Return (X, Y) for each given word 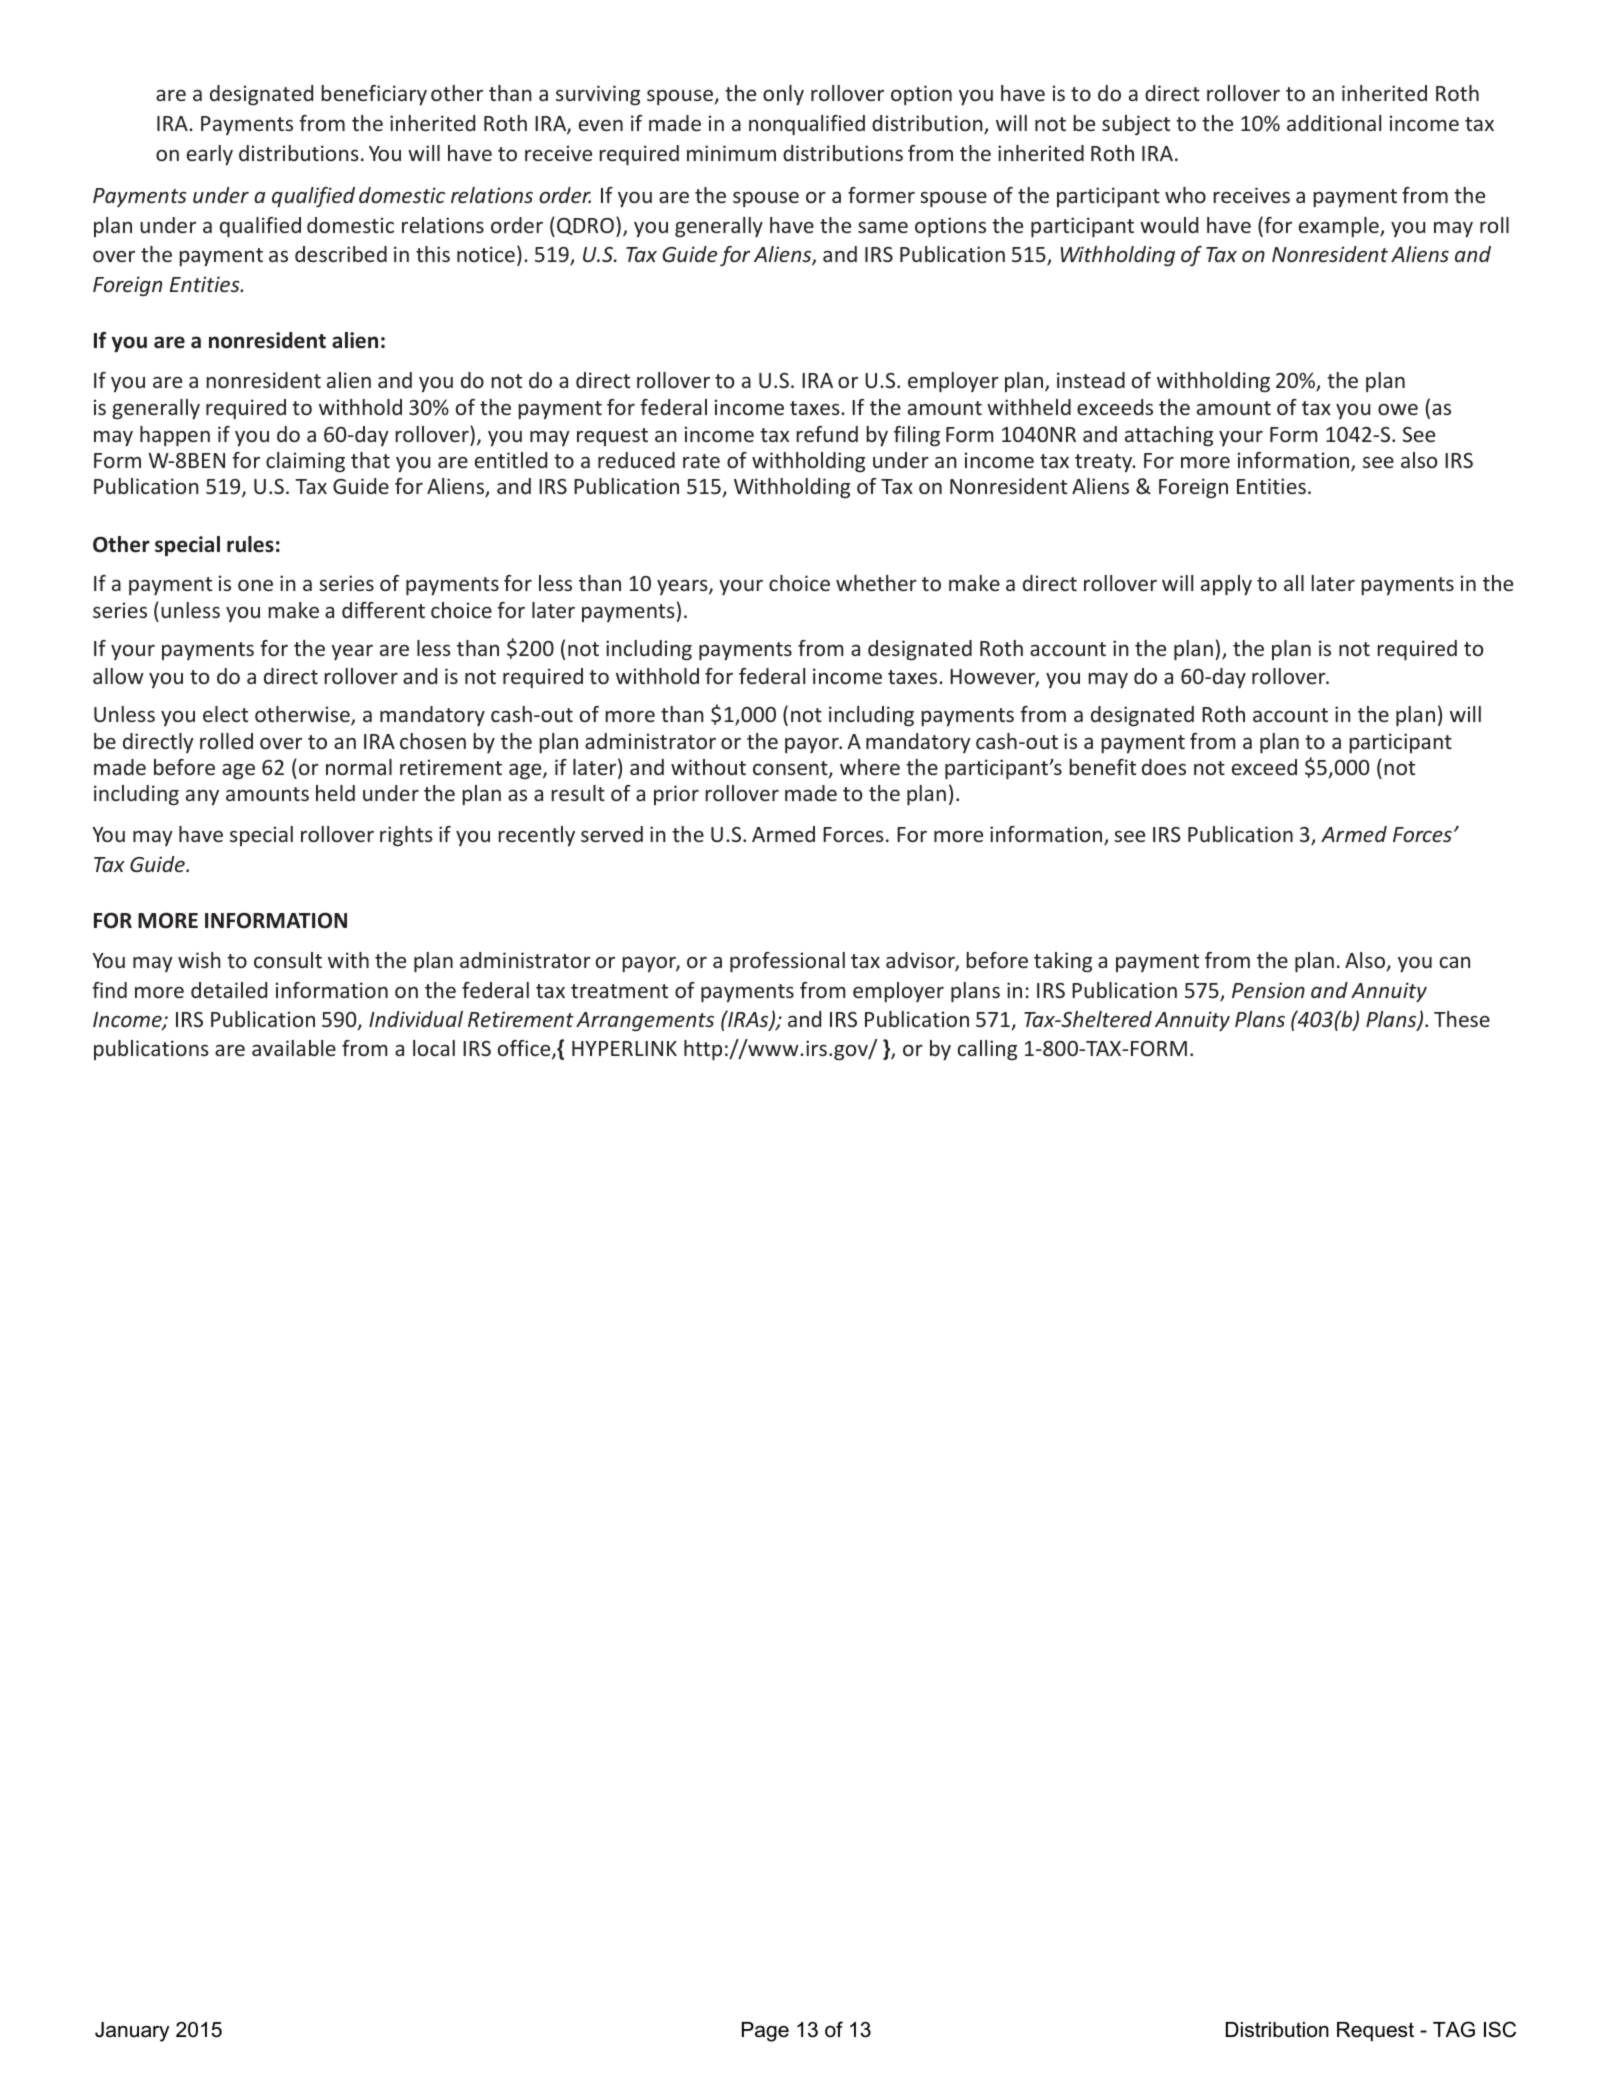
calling (987, 1050)
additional (1334, 123)
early (210, 155)
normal (359, 767)
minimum (731, 153)
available (294, 1048)
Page (765, 2032)
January (132, 2032)
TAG (1454, 2029)
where (870, 767)
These (1462, 1019)
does (1164, 767)
